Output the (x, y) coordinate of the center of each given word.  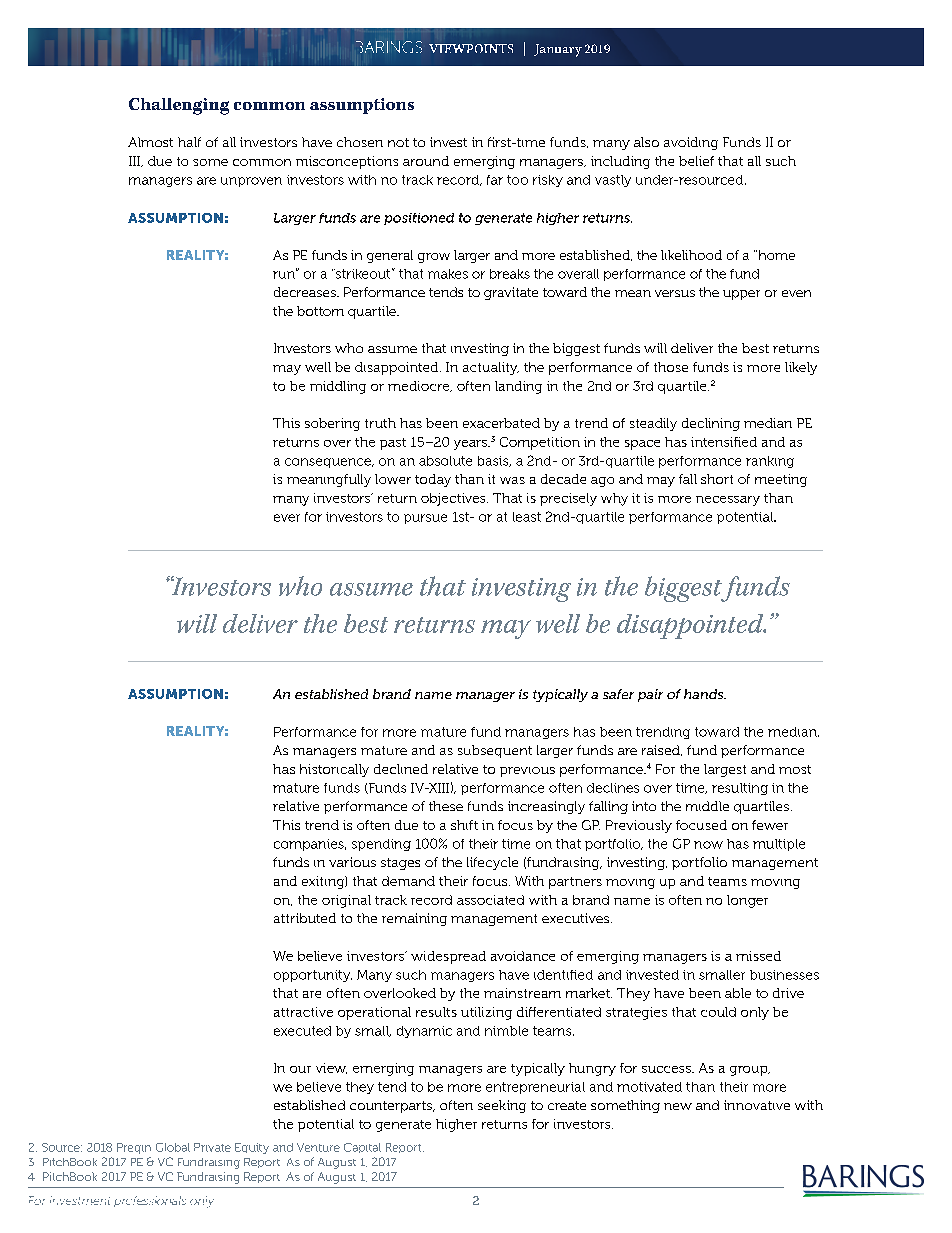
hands (705, 694)
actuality (491, 368)
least (527, 517)
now (708, 845)
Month (555, 50)
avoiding (691, 143)
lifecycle (492, 863)
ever (287, 518)
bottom (320, 311)
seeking (502, 1106)
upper (741, 295)
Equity (252, 1148)
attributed (305, 918)
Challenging (179, 106)
